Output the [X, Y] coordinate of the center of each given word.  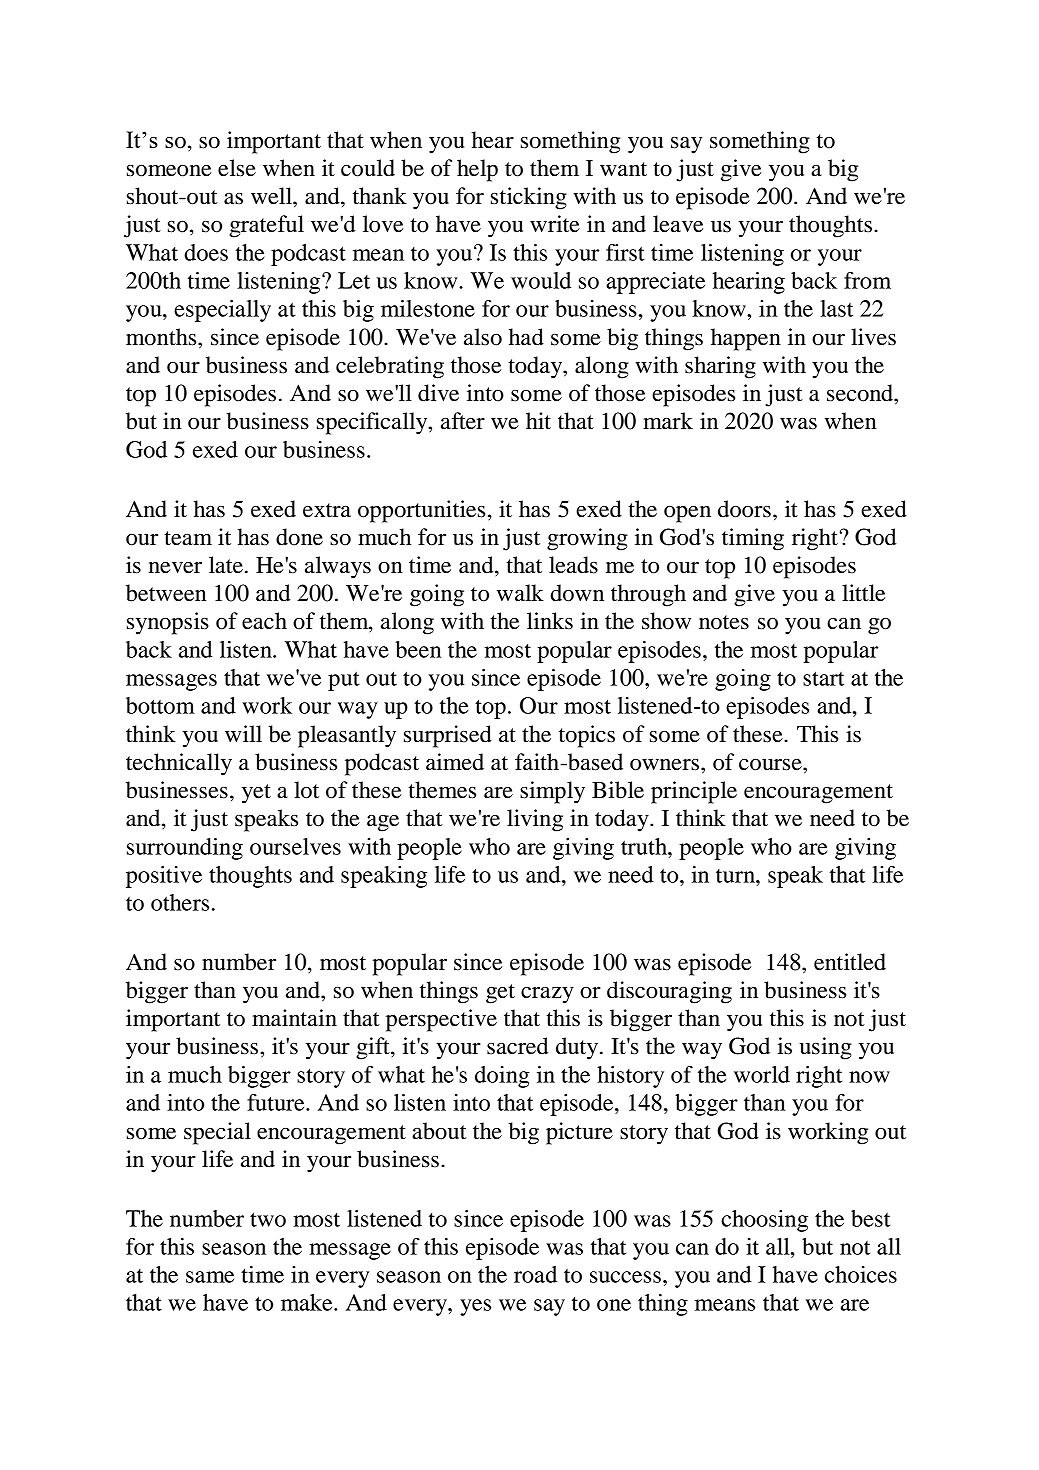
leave [678, 224]
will [243, 733]
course [771, 765]
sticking [529, 198]
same [210, 1277]
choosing [764, 1221]
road [535, 1274]
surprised [448, 736]
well [272, 196]
